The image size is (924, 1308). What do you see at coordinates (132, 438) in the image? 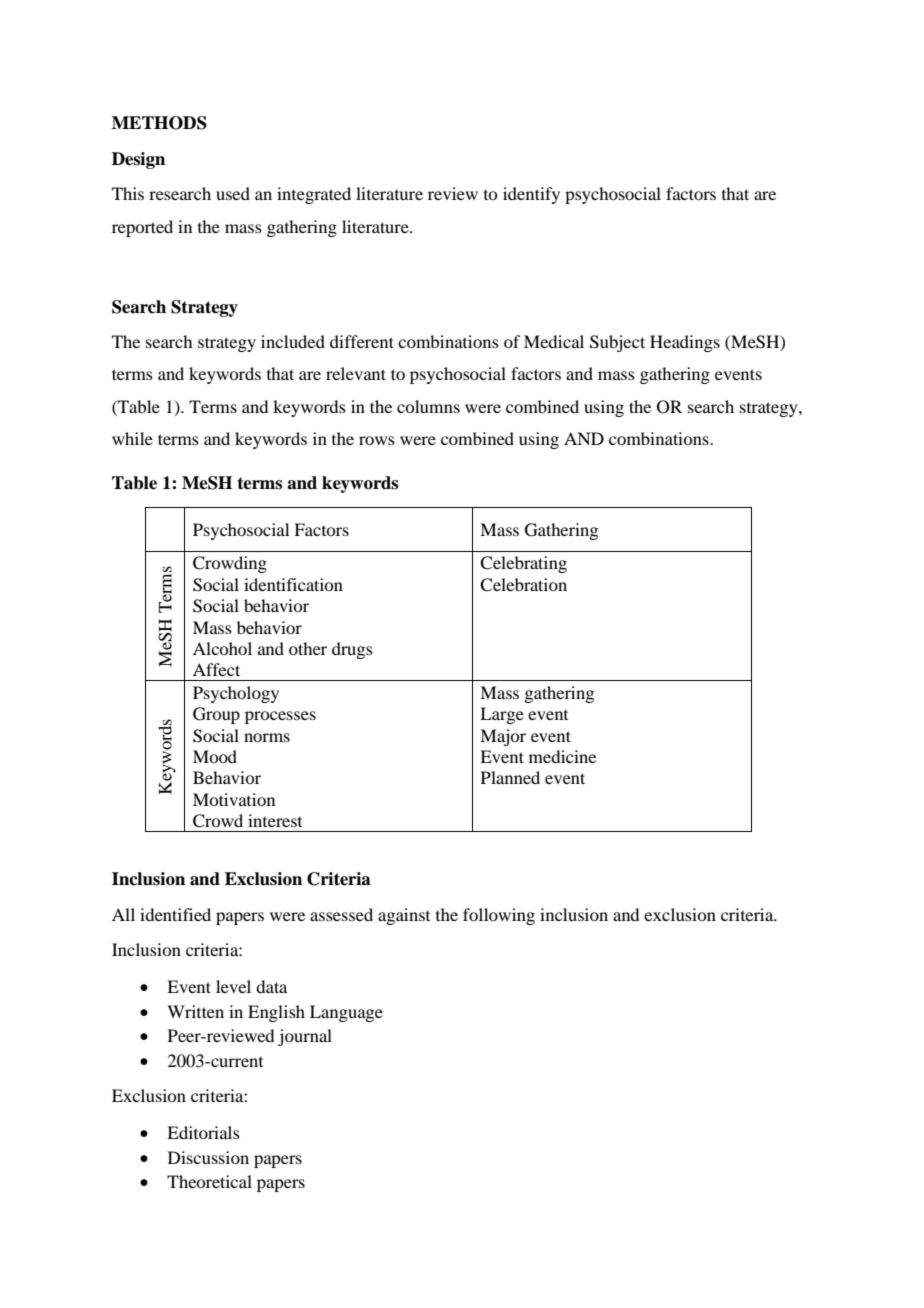
I see `while` at bounding box center [132, 438].
